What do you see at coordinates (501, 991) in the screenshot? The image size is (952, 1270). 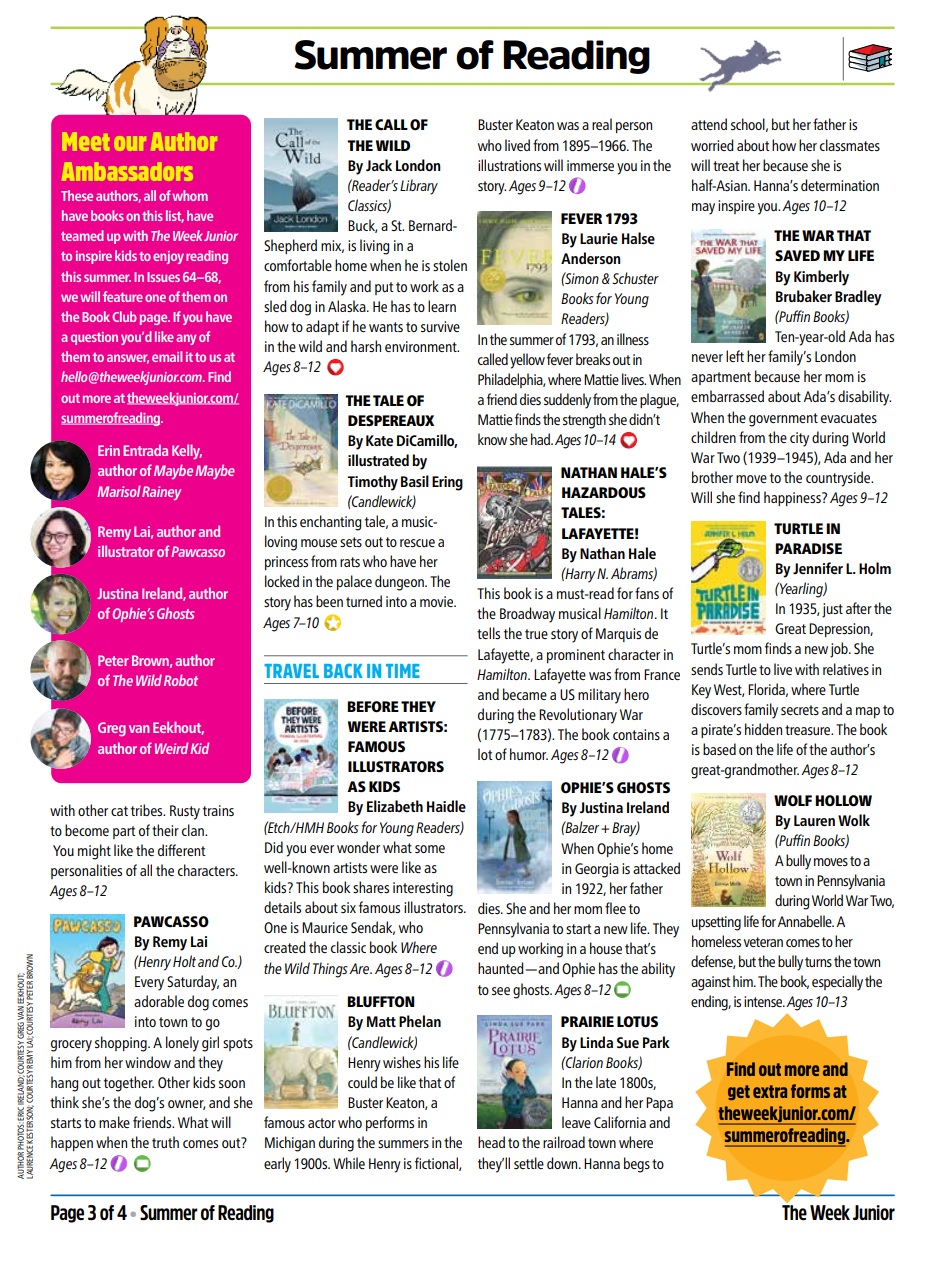 I see `see` at bounding box center [501, 991].
